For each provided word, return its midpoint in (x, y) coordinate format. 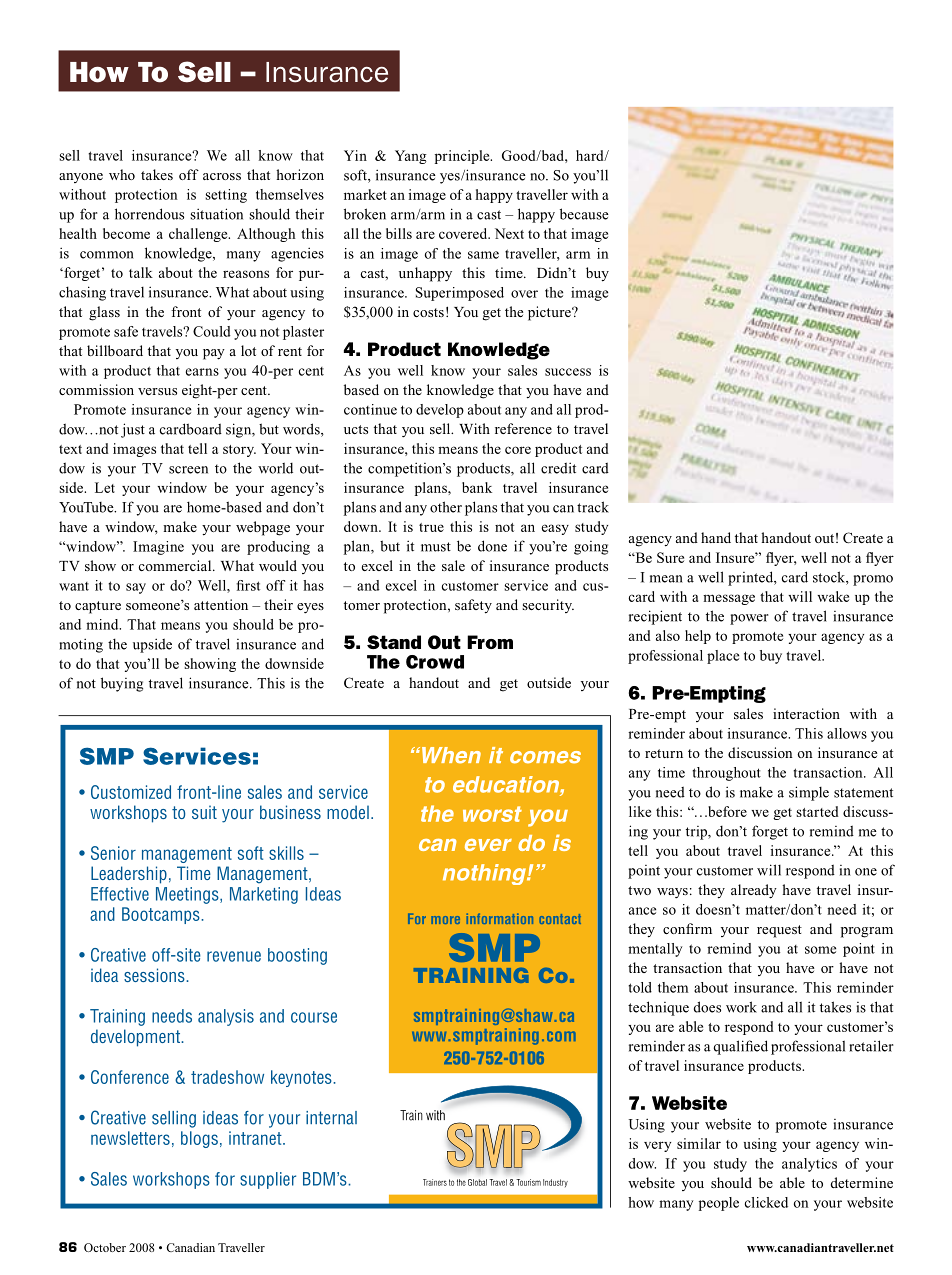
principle (463, 157)
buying (122, 684)
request (779, 931)
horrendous (149, 214)
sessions (155, 975)
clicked (766, 1202)
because (584, 214)
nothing (485, 874)
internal (331, 1118)
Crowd (435, 662)
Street (698, 557)
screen (188, 470)
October (105, 1247)
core (518, 450)
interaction (806, 713)
